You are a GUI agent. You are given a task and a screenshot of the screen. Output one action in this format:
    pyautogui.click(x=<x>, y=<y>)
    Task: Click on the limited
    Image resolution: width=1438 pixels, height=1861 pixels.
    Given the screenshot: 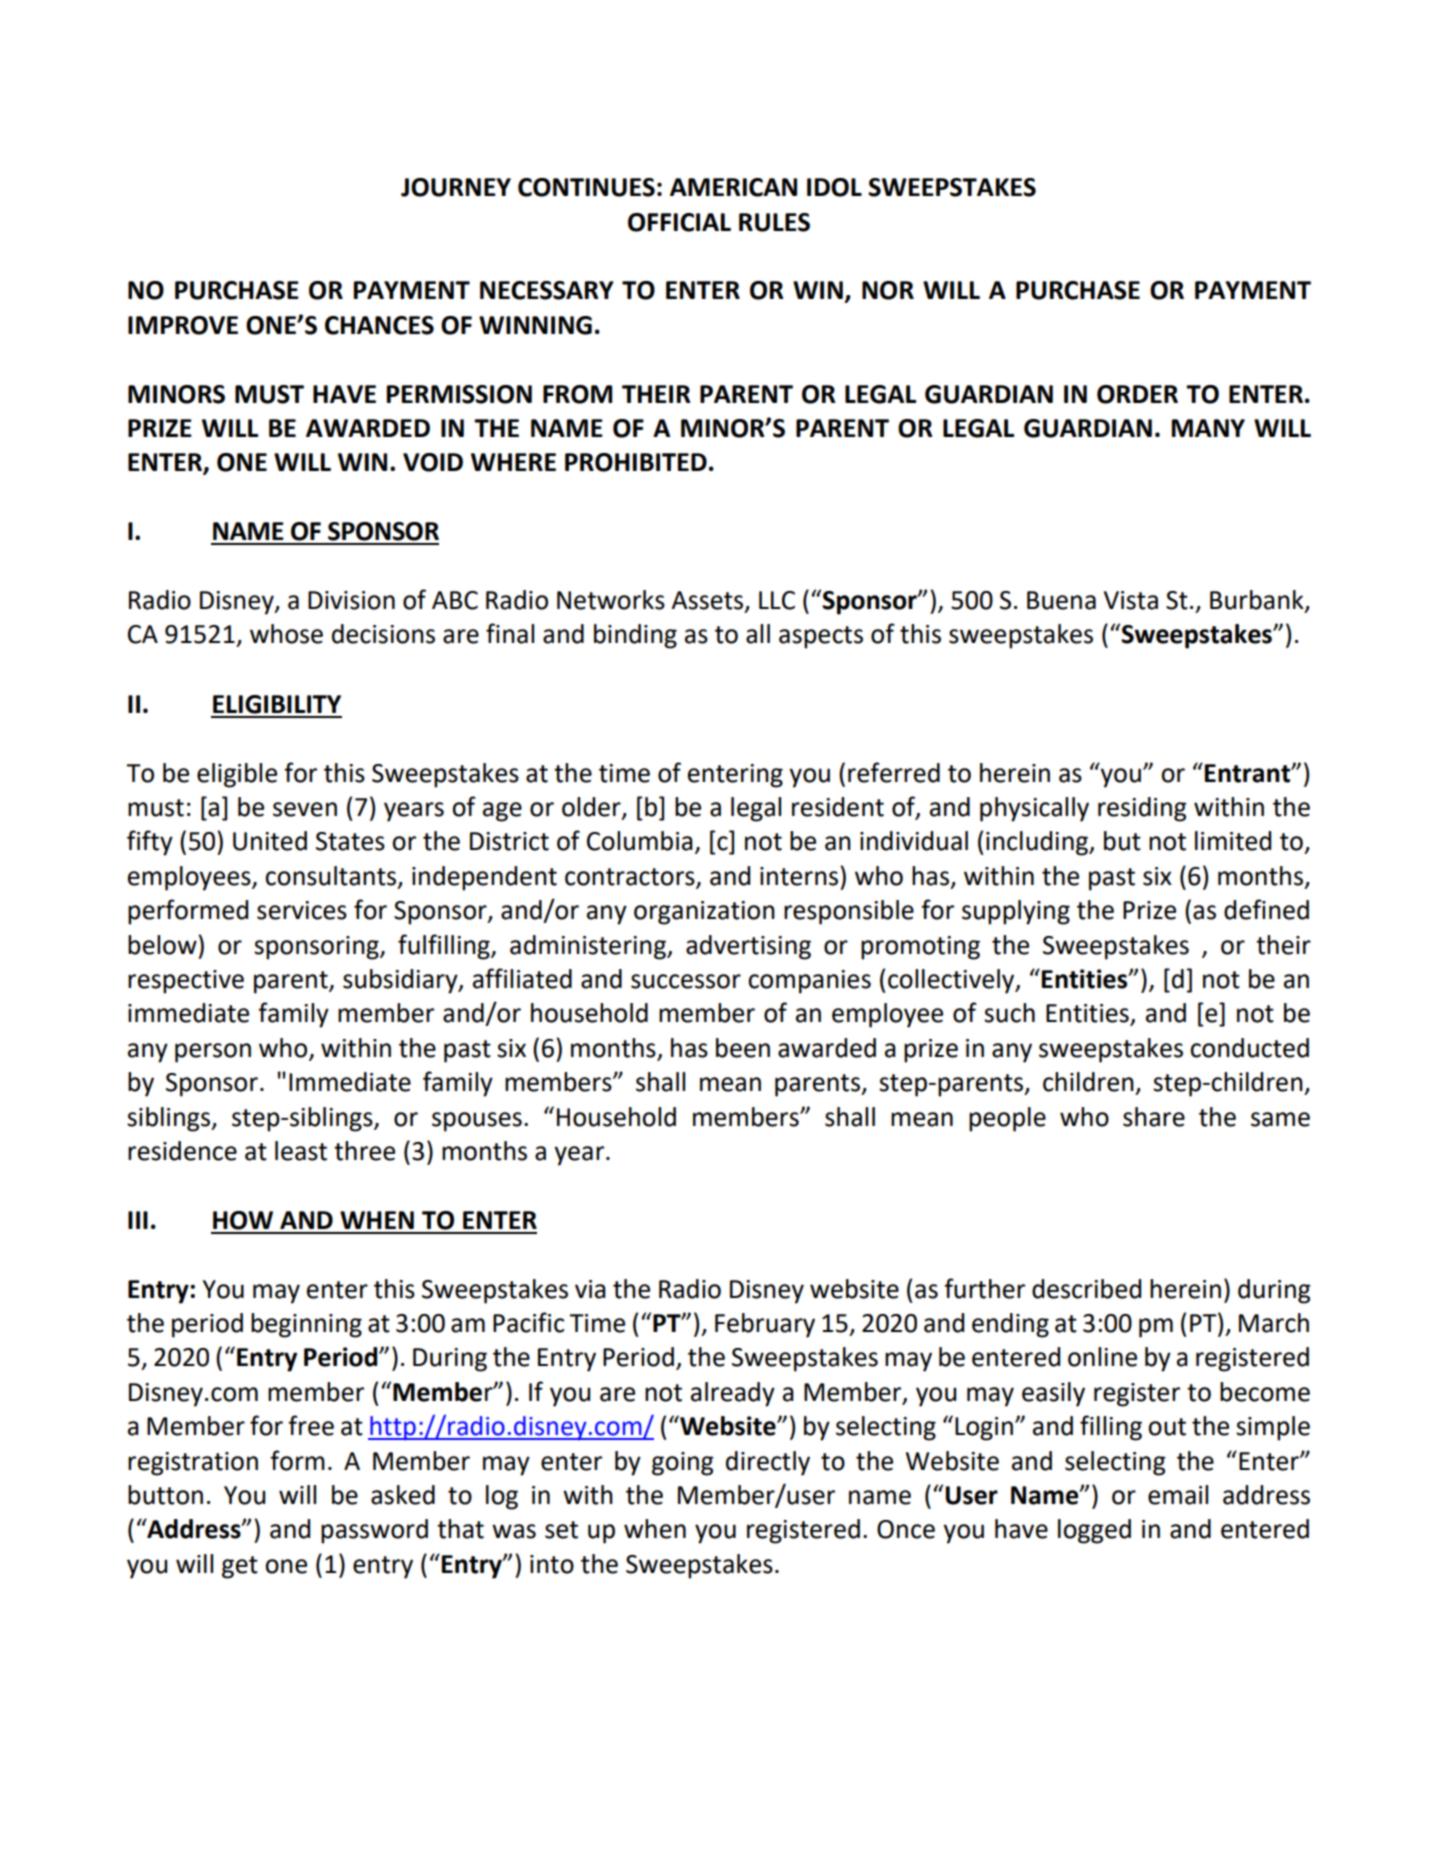 What is the action you would take?
    pyautogui.click(x=1233, y=841)
